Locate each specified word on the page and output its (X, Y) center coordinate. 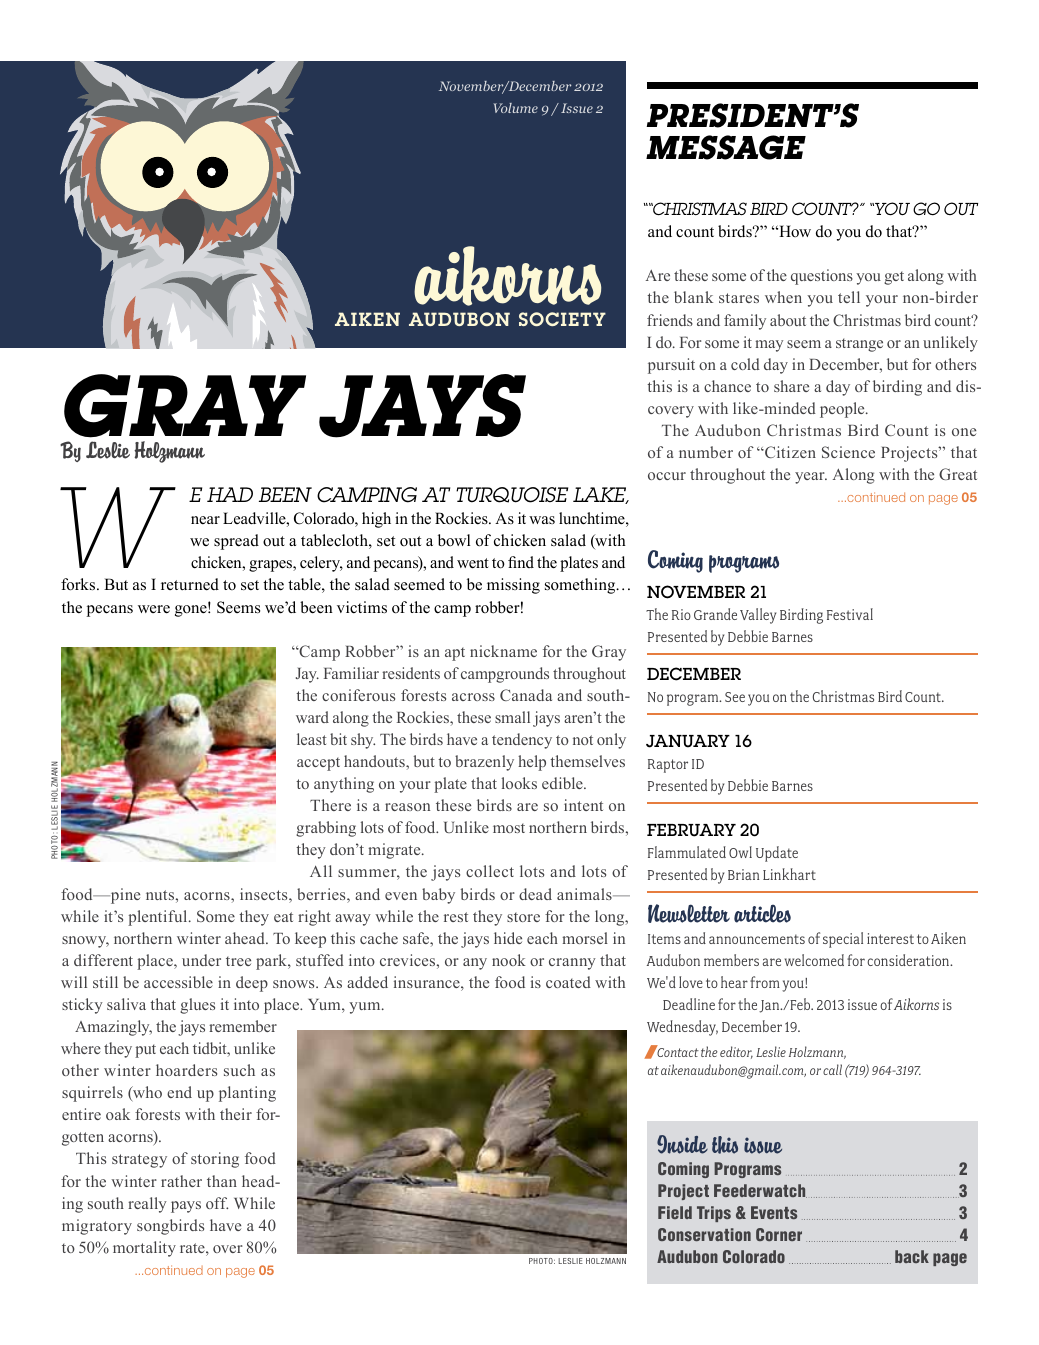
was (542, 520)
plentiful (159, 918)
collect (490, 871)
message (726, 147)
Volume (516, 108)
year (811, 478)
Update (777, 854)
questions (822, 277)
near (205, 520)
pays (186, 1207)
